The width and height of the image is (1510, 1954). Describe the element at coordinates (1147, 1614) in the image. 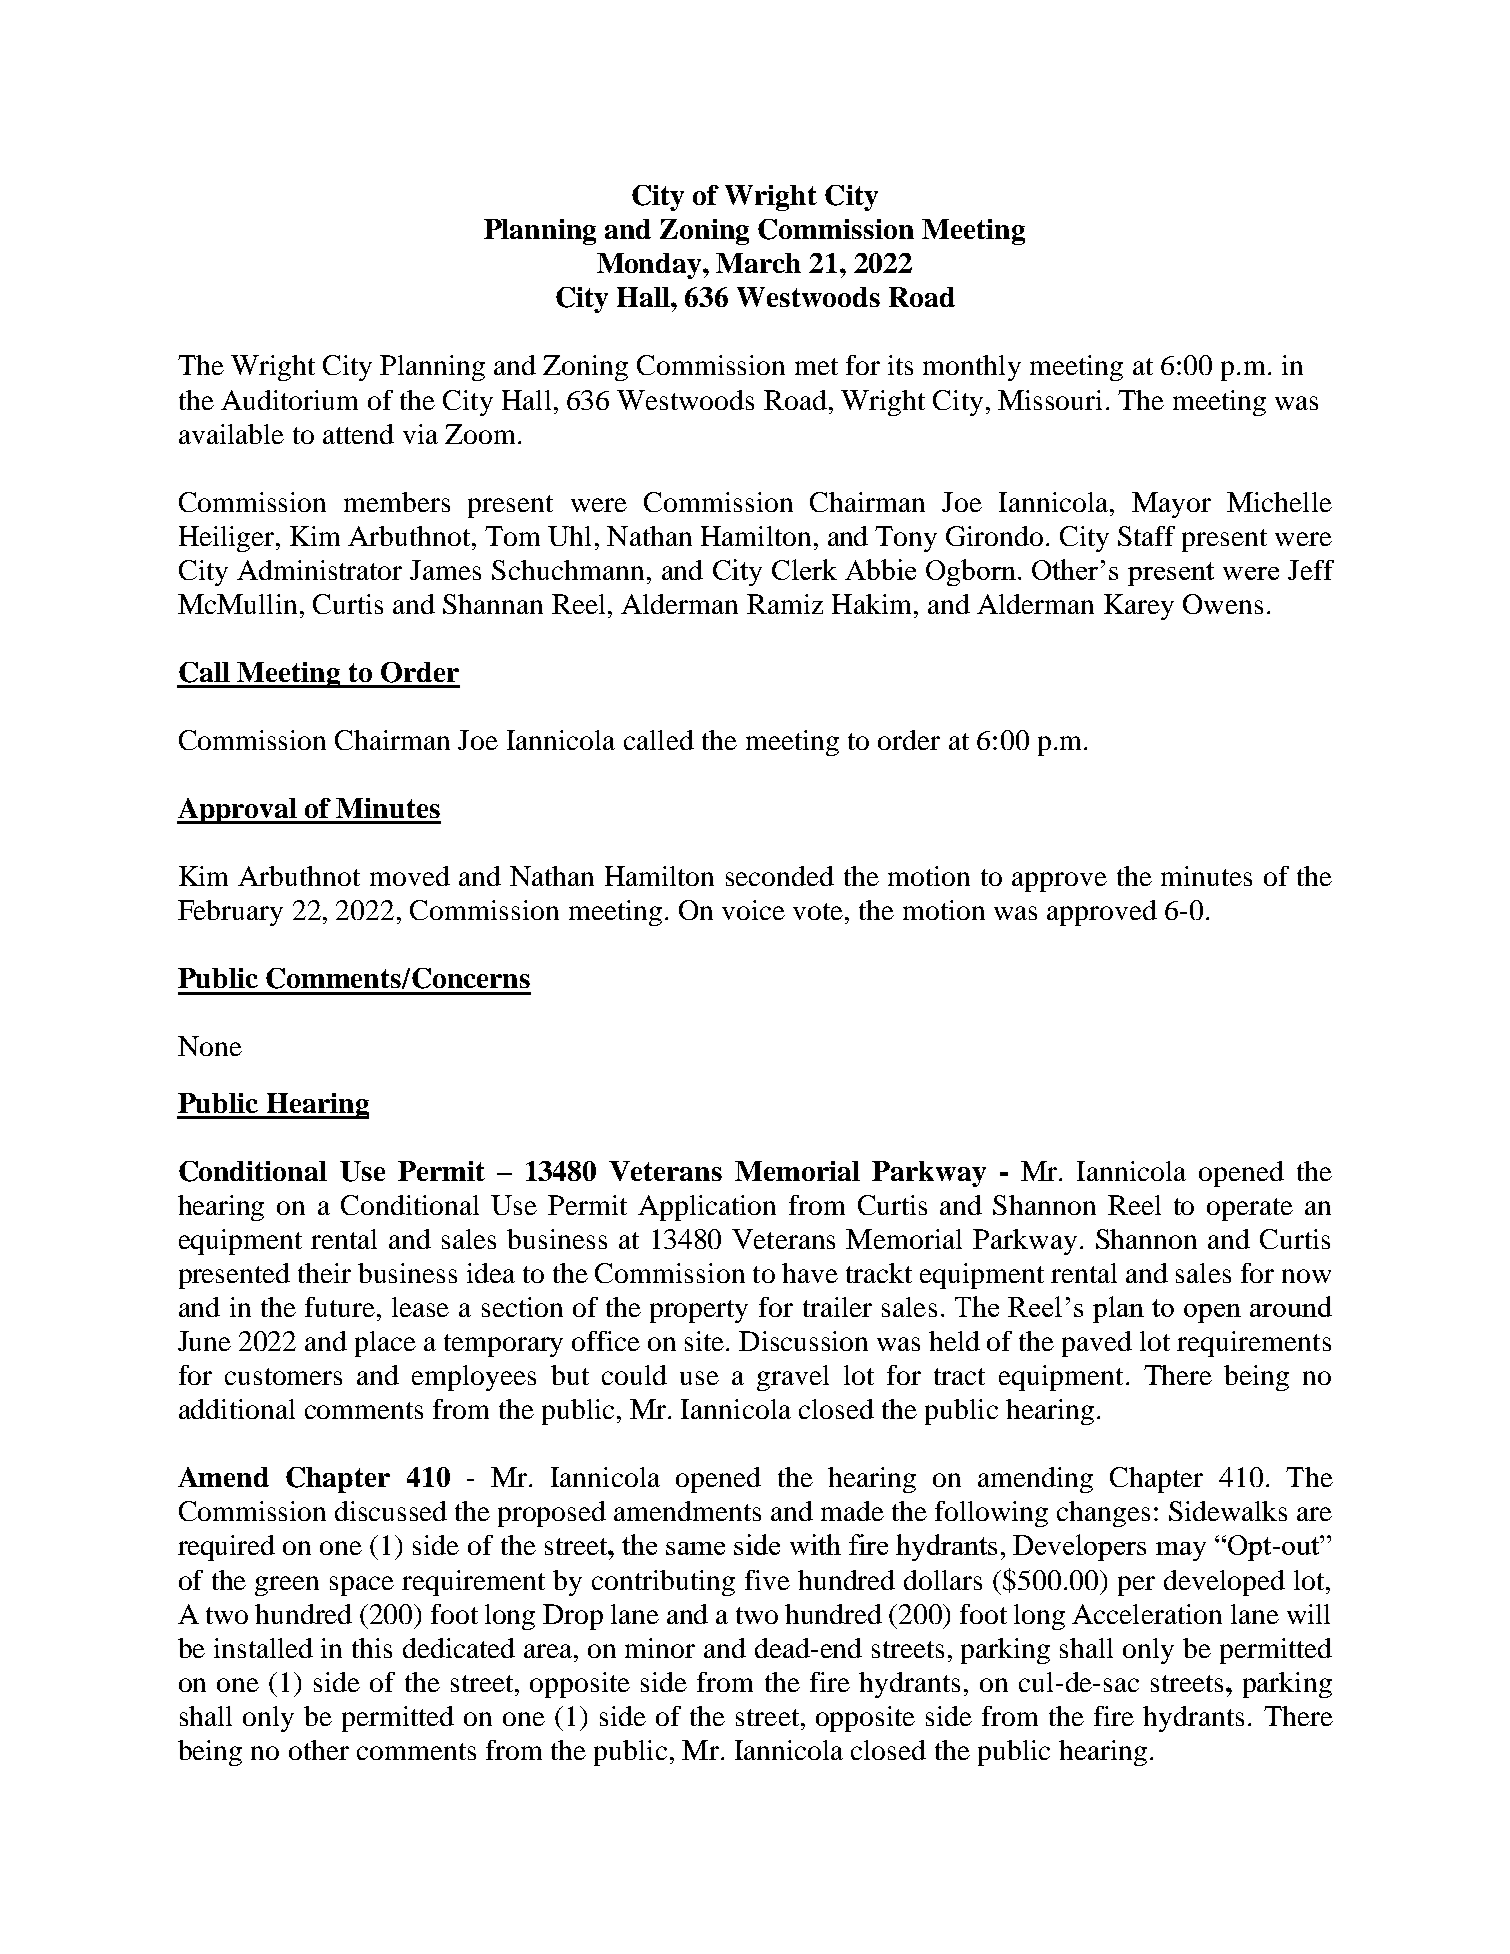

I see `Acceleration` at that location.
